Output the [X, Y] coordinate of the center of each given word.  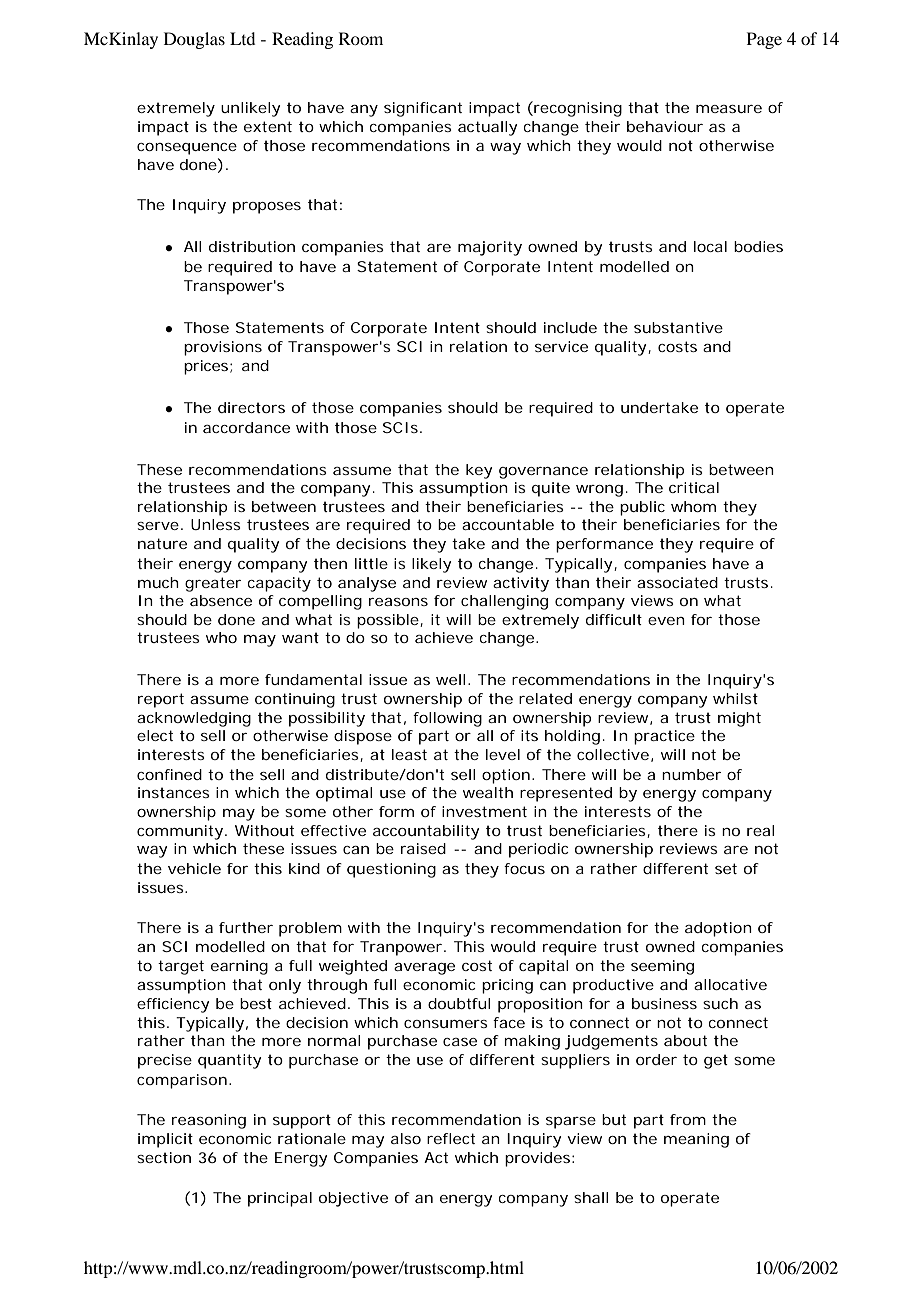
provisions [223, 348]
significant [423, 109]
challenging [504, 602]
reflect [451, 1138]
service [561, 346]
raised [423, 848]
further [246, 927]
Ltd [242, 38]
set [726, 868]
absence [221, 600]
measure [729, 109]
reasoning [209, 1121]
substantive [678, 327]
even [666, 621]
